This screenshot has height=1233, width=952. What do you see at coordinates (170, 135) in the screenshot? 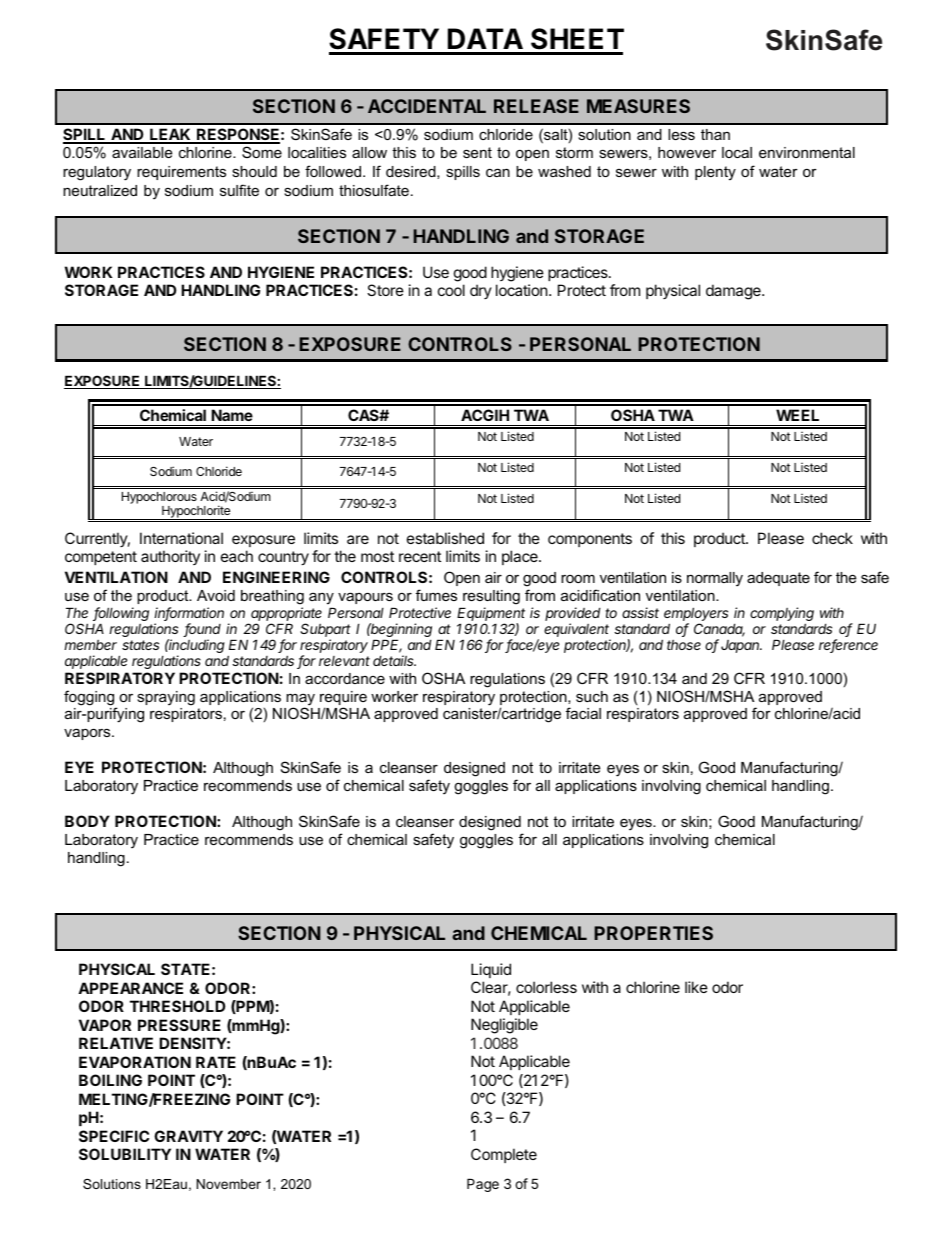
I see `LEAK` at bounding box center [170, 135].
